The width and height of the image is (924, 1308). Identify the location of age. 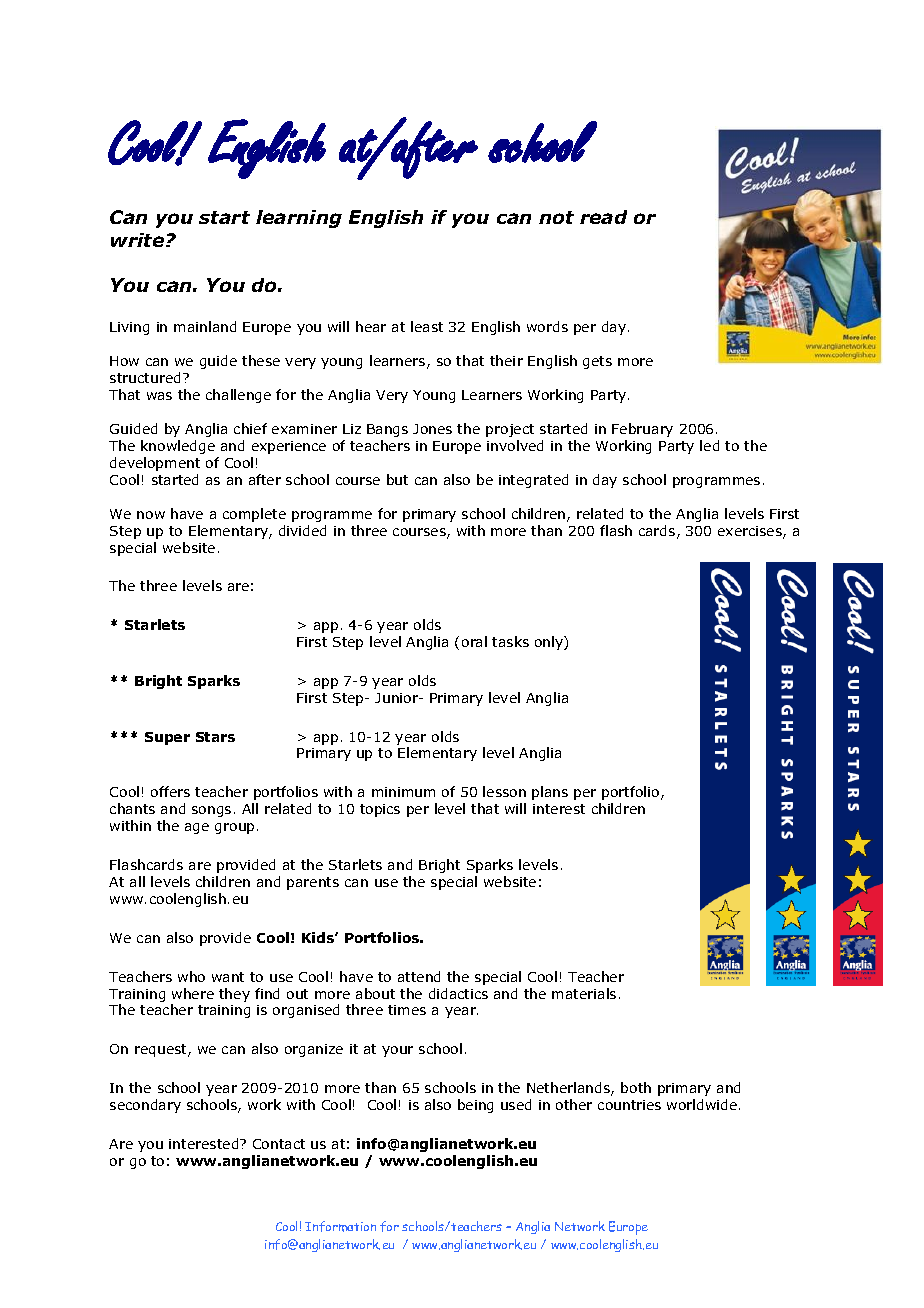
(197, 828).
